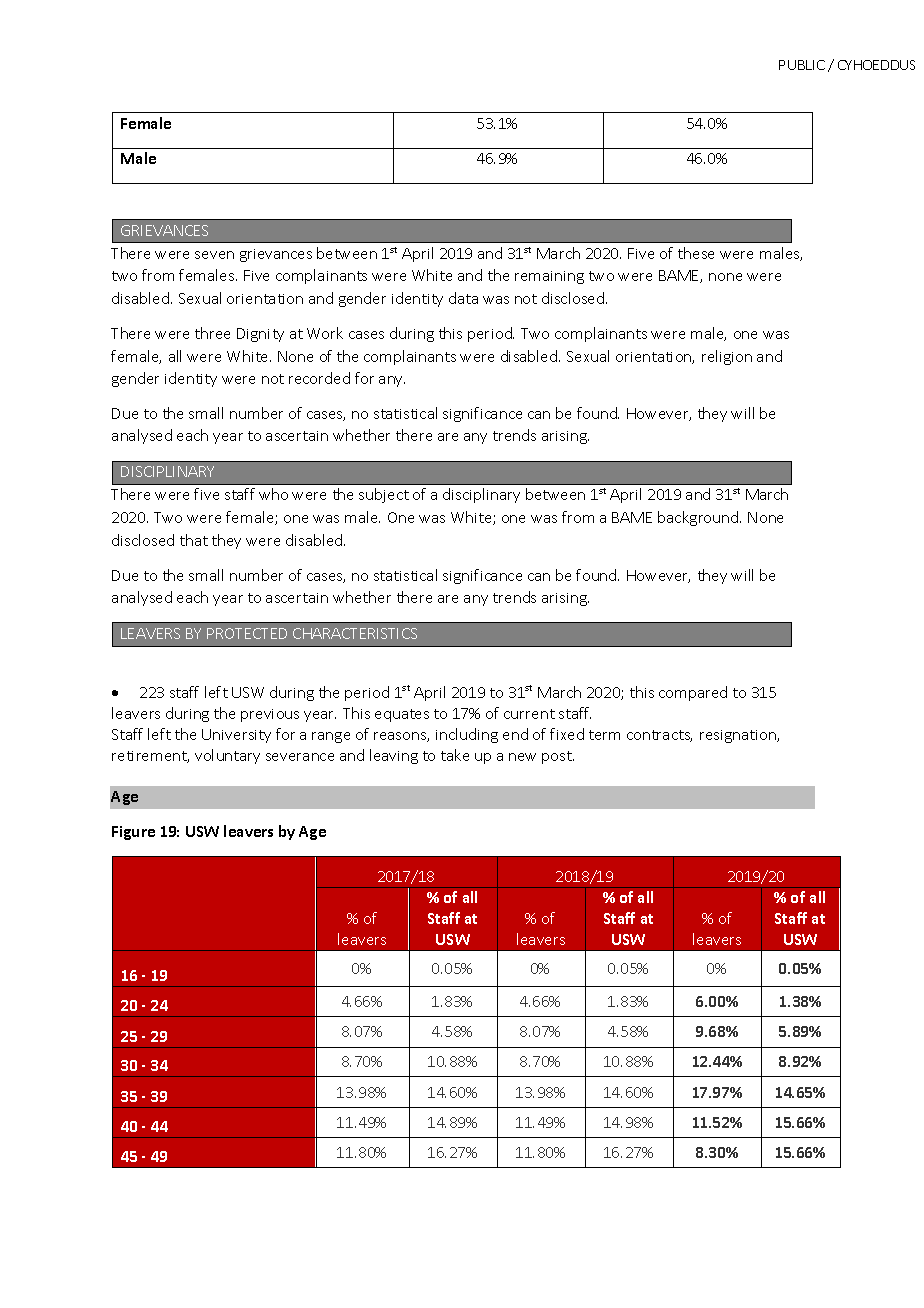 This document has height=1308, width=924. I want to click on seven, so click(214, 255).
